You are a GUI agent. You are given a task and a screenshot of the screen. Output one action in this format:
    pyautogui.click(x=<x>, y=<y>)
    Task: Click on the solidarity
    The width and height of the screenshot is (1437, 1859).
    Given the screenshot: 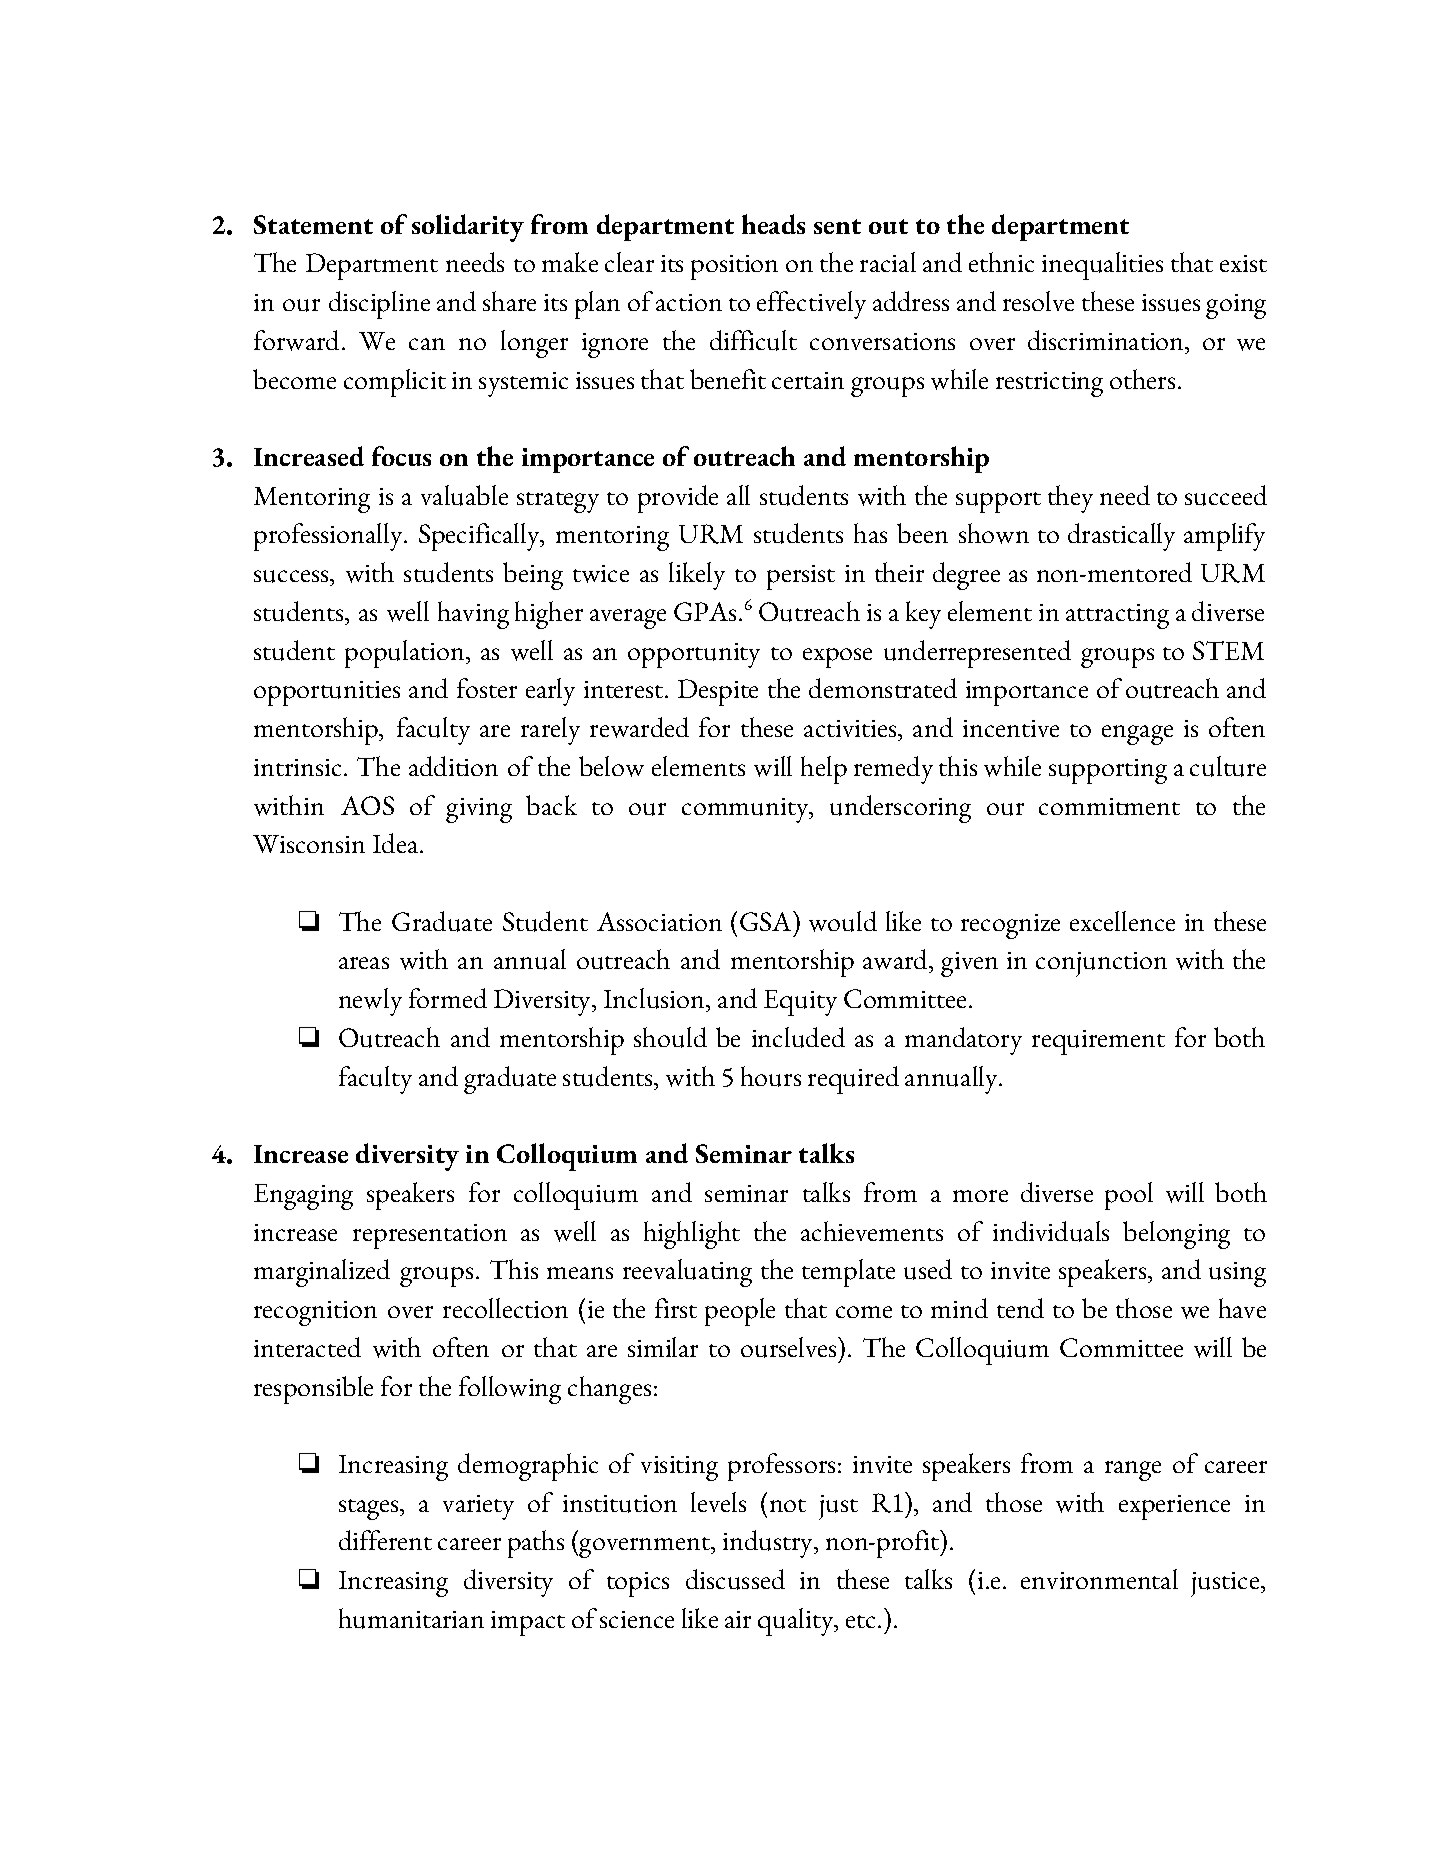 What is the action you would take?
    pyautogui.click(x=468, y=228)
